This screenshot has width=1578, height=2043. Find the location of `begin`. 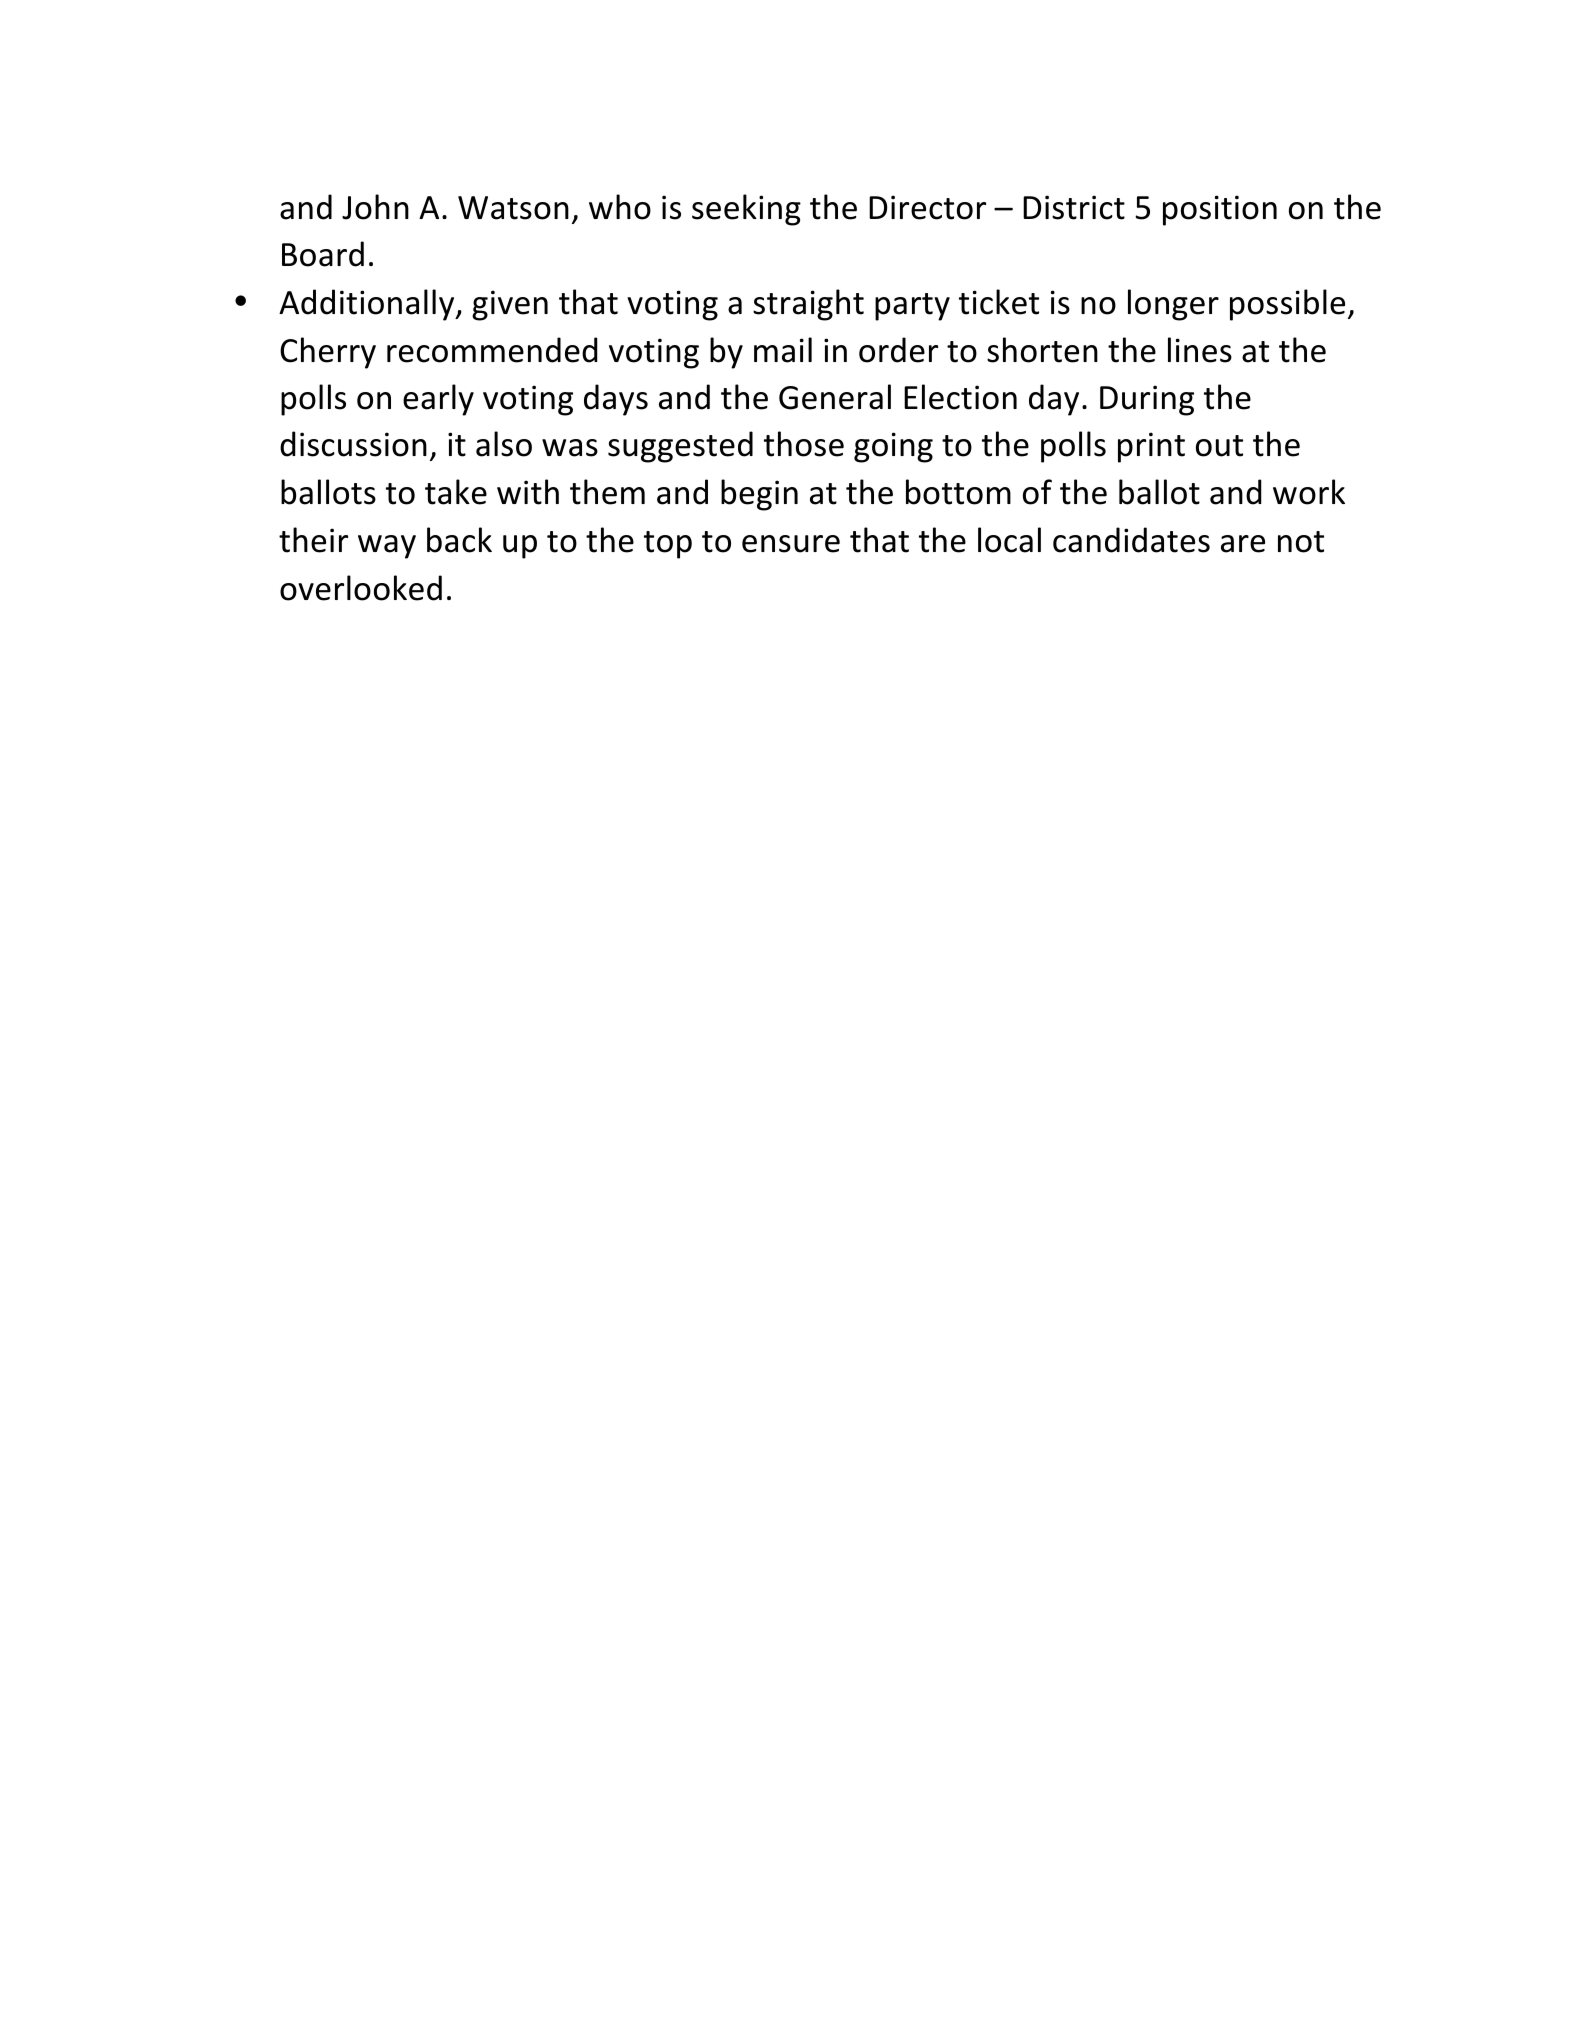

begin is located at coordinates (759, 495).
